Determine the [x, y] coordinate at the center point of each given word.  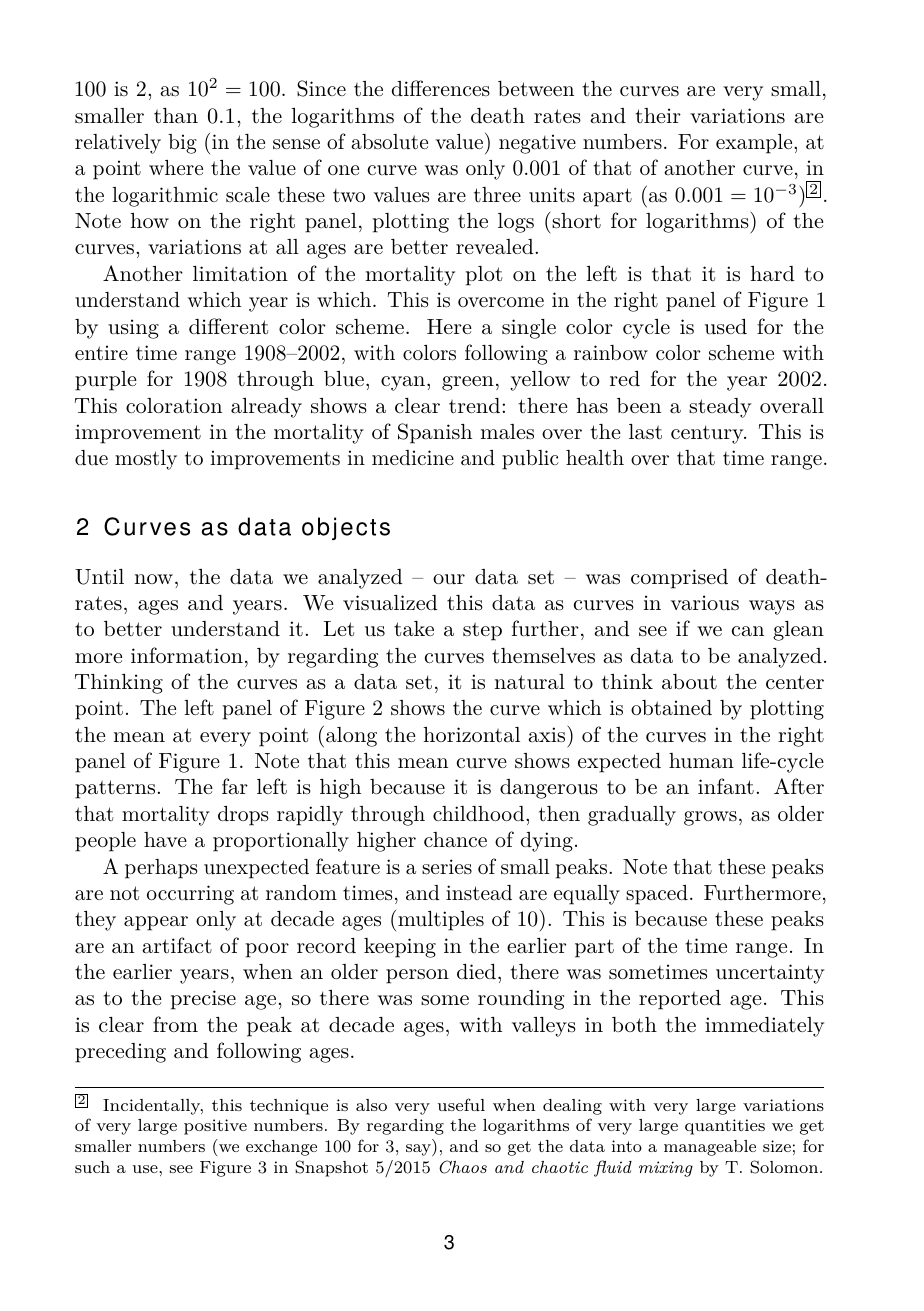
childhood [478, 814]
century [708, 434]
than [176, 116]
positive [215, 1127]
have [165, 839]
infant [726, 786]
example [754, 144]
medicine [413, 457]
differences [440, 88]
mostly [146, 460]
